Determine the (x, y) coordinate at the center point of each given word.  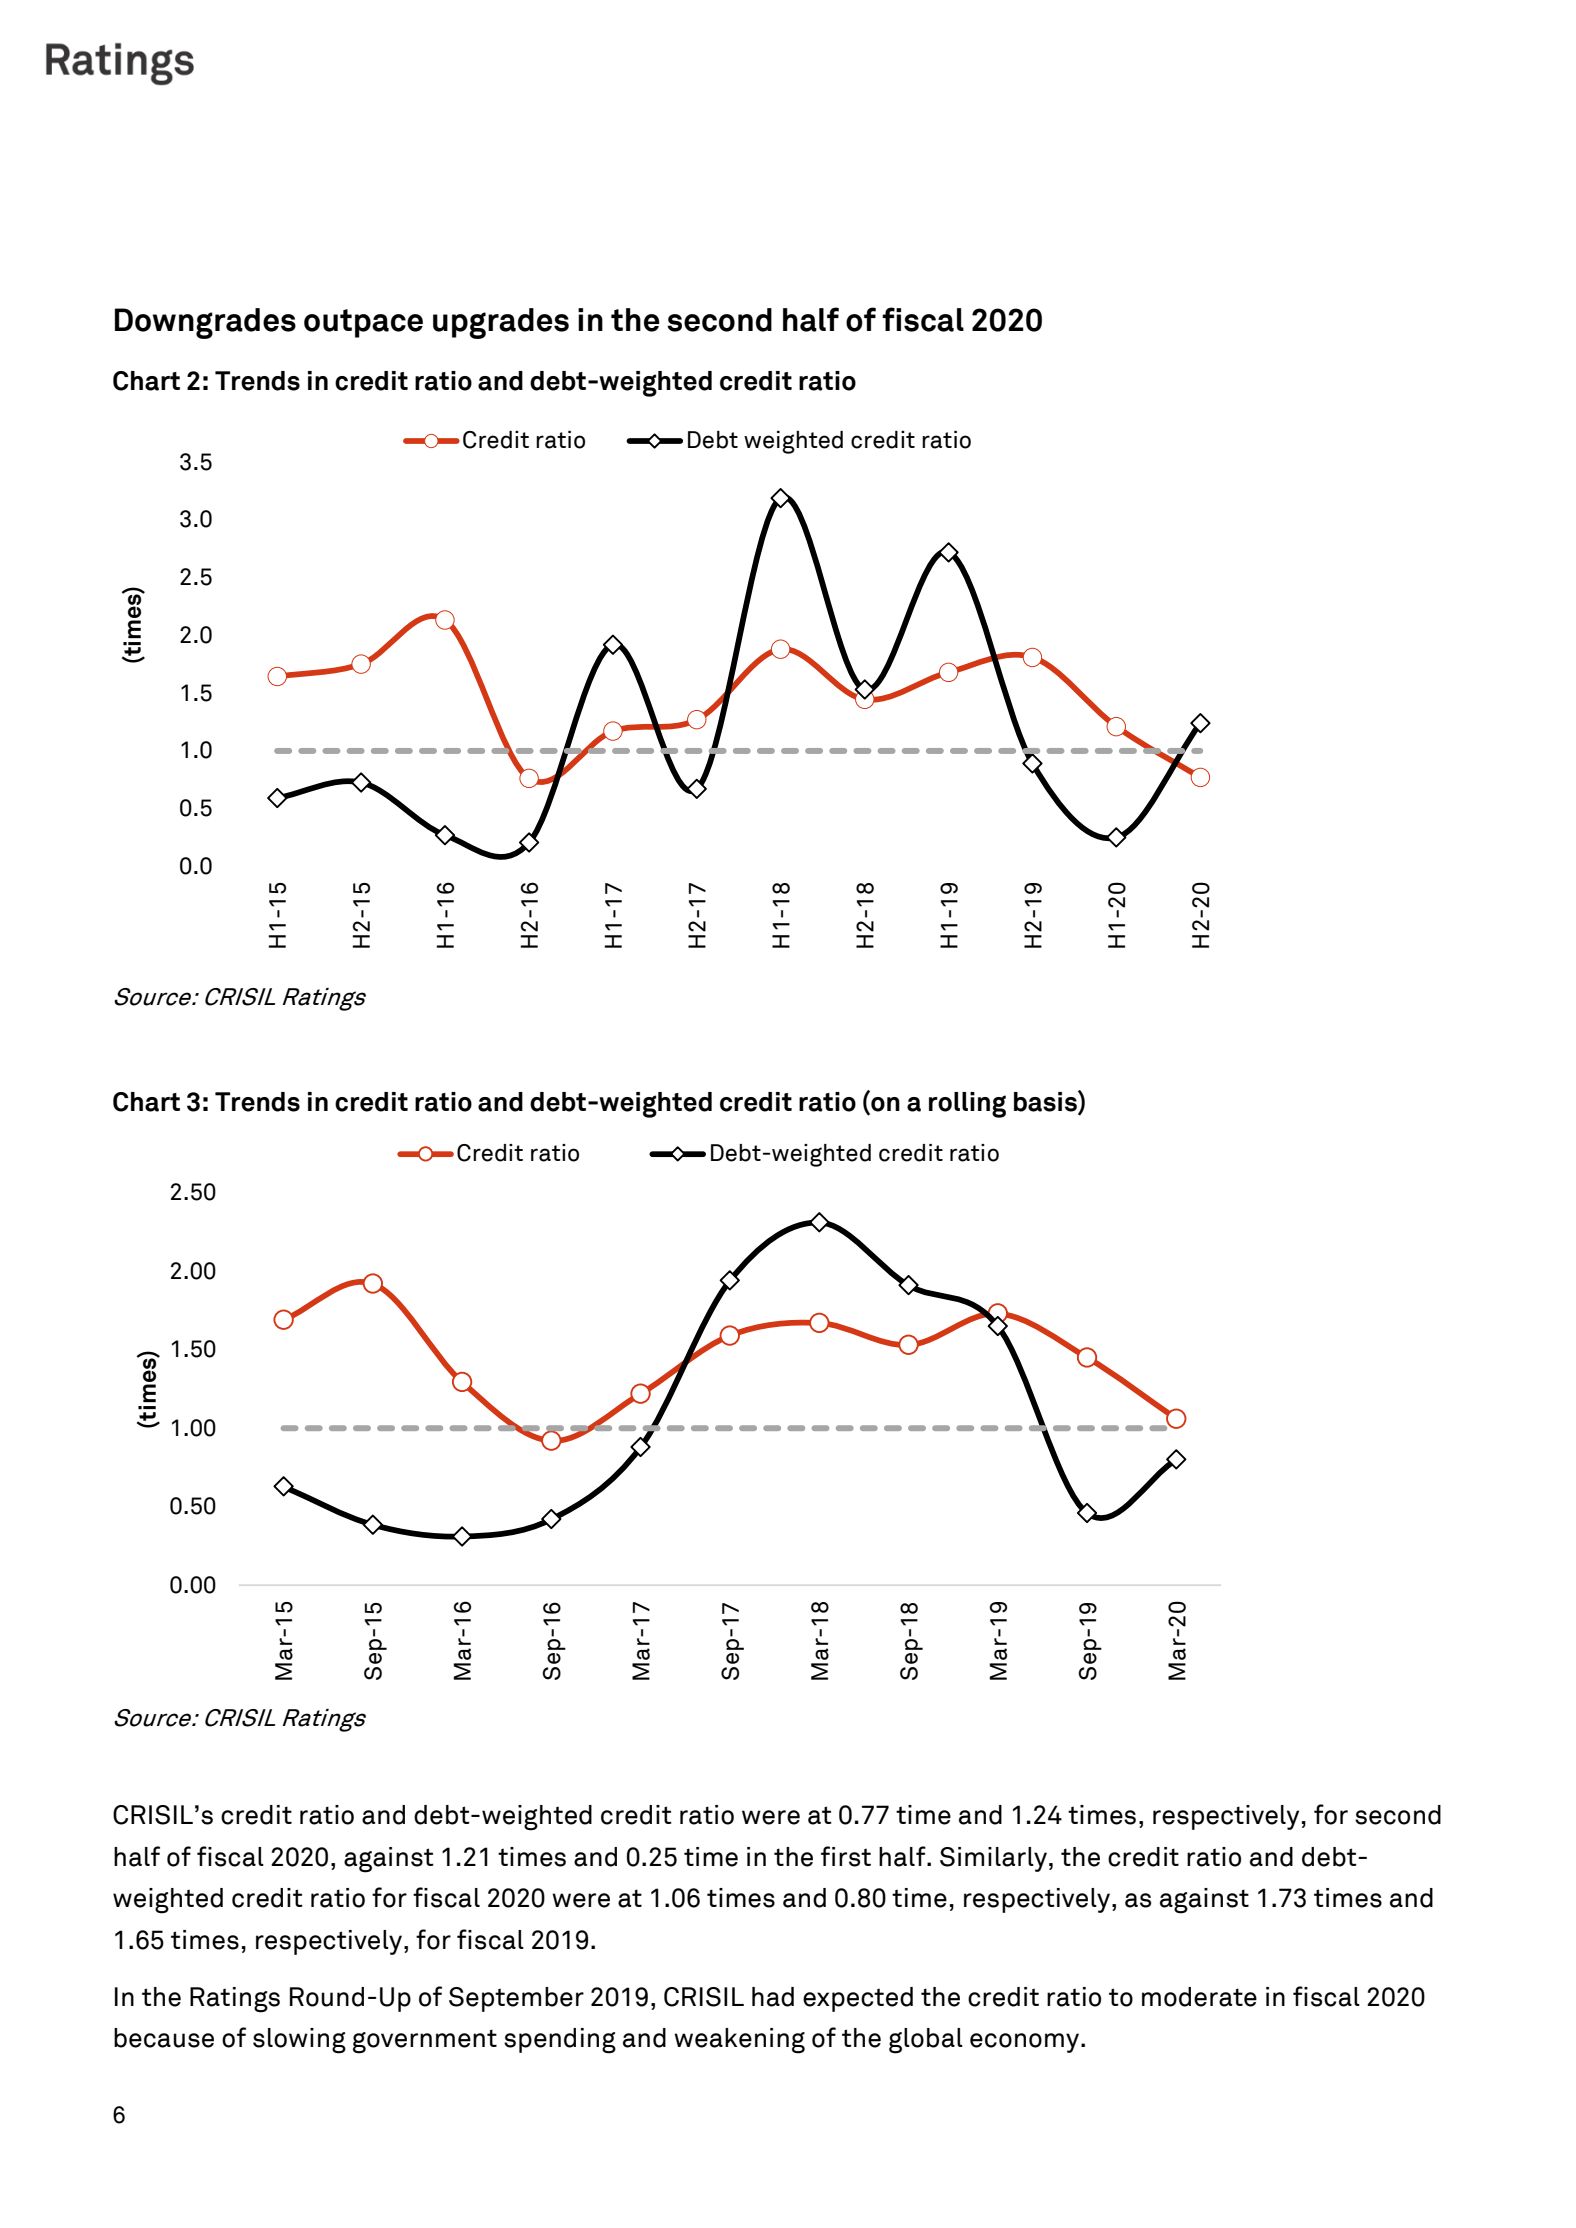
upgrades (501, 323)
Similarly (993, 1859)
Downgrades (205, 323)
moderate (1199, 1997)
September (516, 1999)
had (773, 1997)
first (846, 1856)
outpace (363, 323)
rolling (967, 1105)
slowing (299, 2041)
